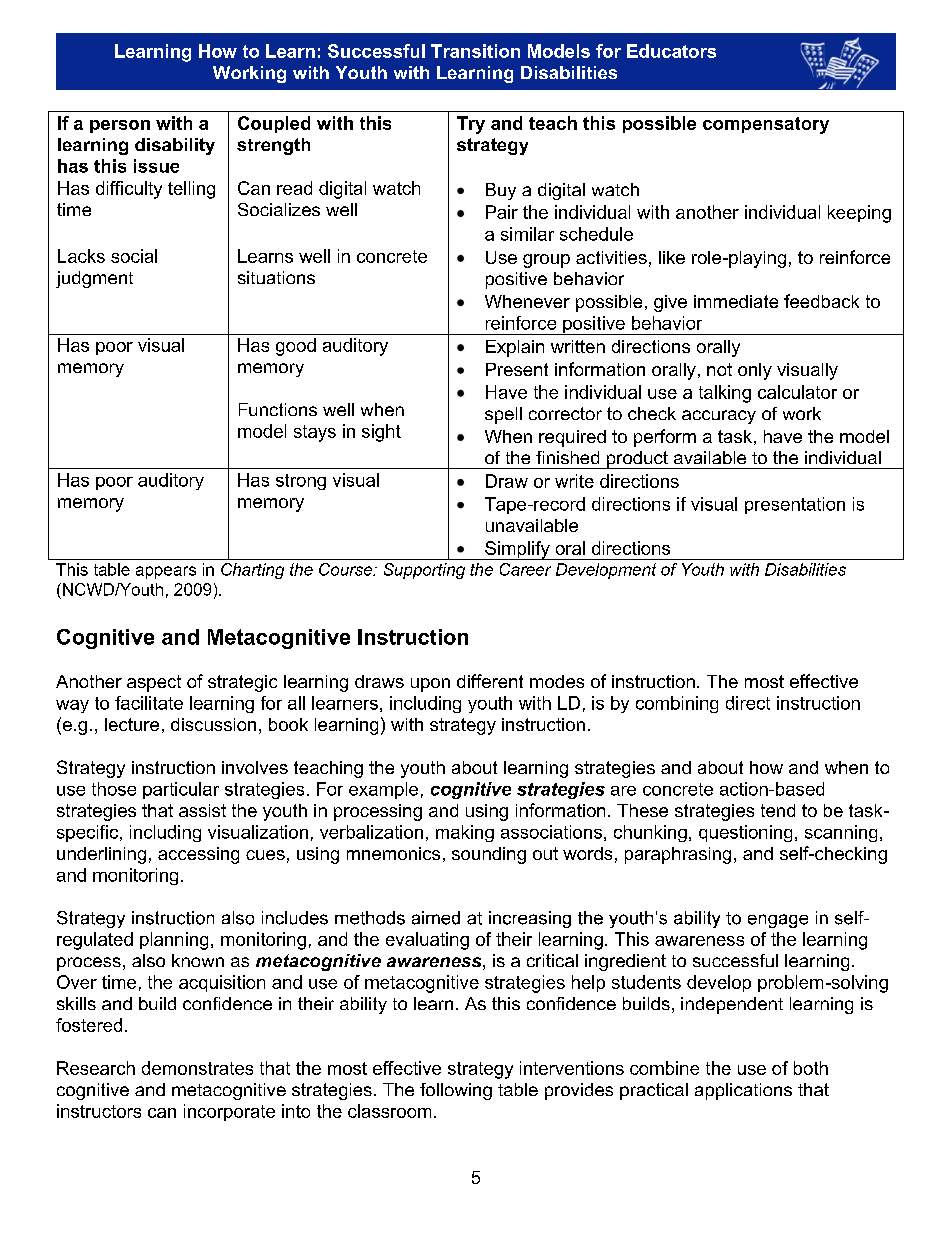 This screenshot has width=952, height=1233. I want to click on demonstrates, so click(197, 1068).
